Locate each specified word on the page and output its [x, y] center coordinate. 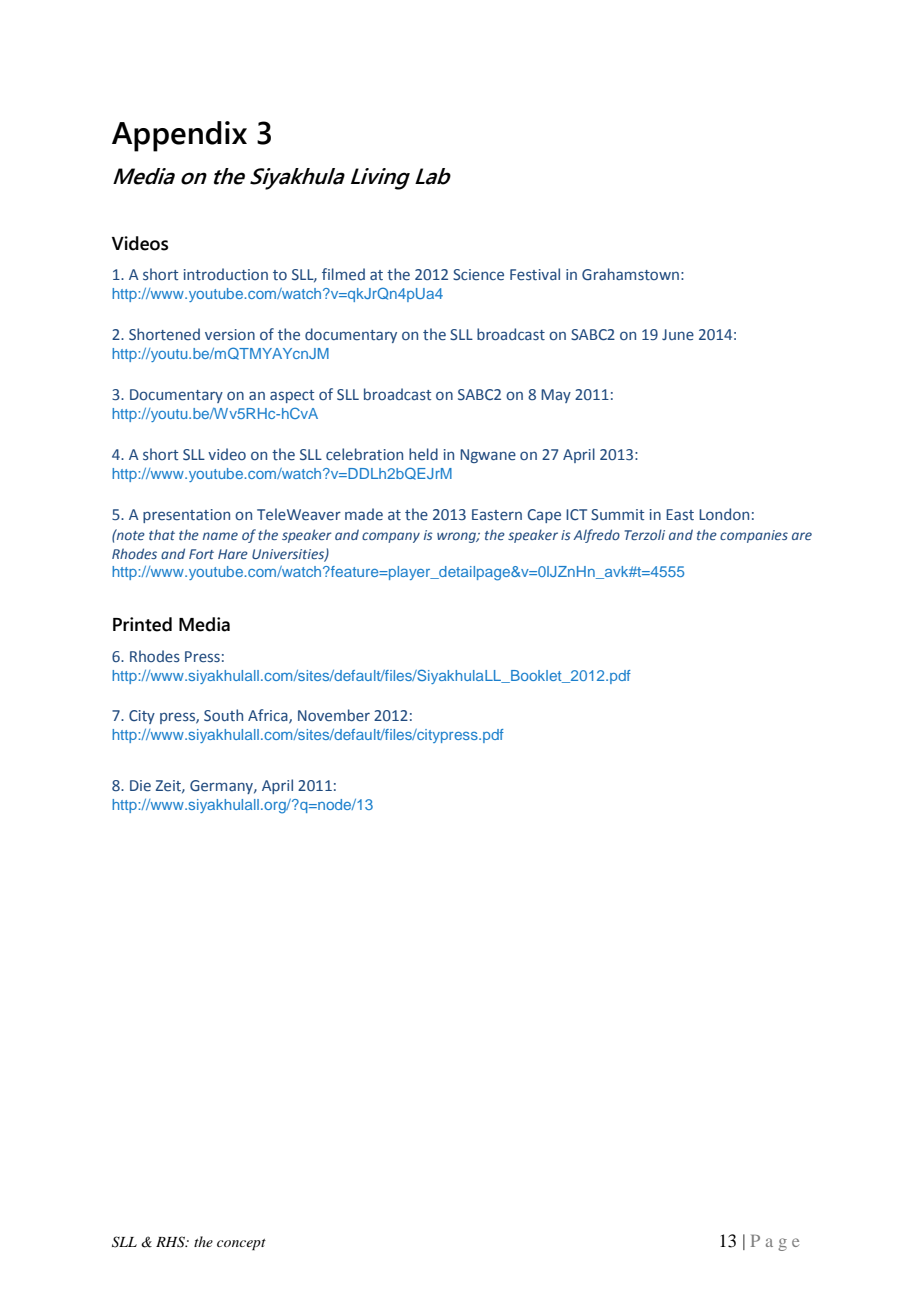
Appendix [179, 136]
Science [478, 274]
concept [241, 1245]
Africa [269, 716]
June [678, 334]
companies [754, 536]
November [334, 715]
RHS [171, 1242]
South [223, 715]
